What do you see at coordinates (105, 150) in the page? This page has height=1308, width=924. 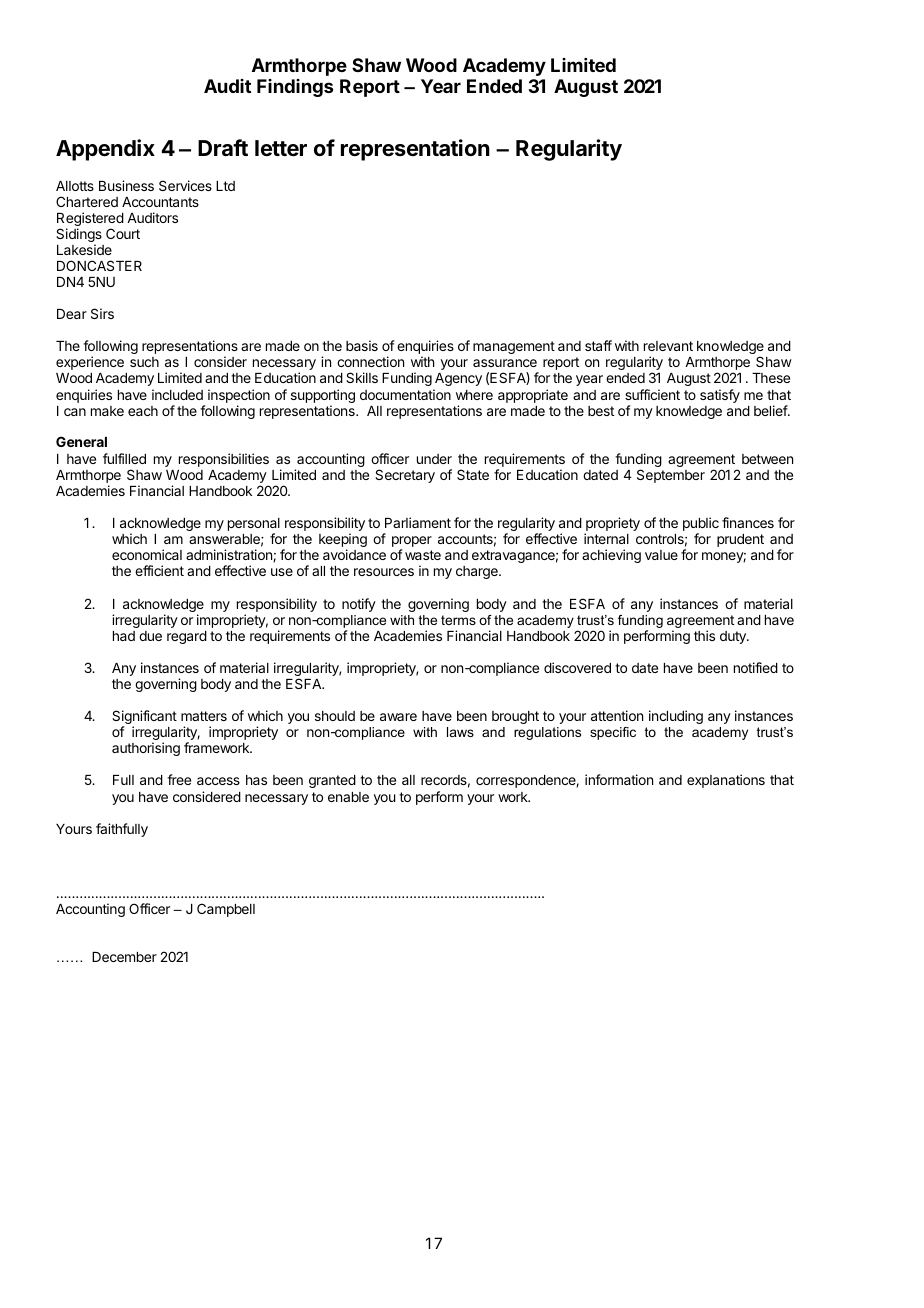 I see `Appendix` at bounding box center [105, 150].
